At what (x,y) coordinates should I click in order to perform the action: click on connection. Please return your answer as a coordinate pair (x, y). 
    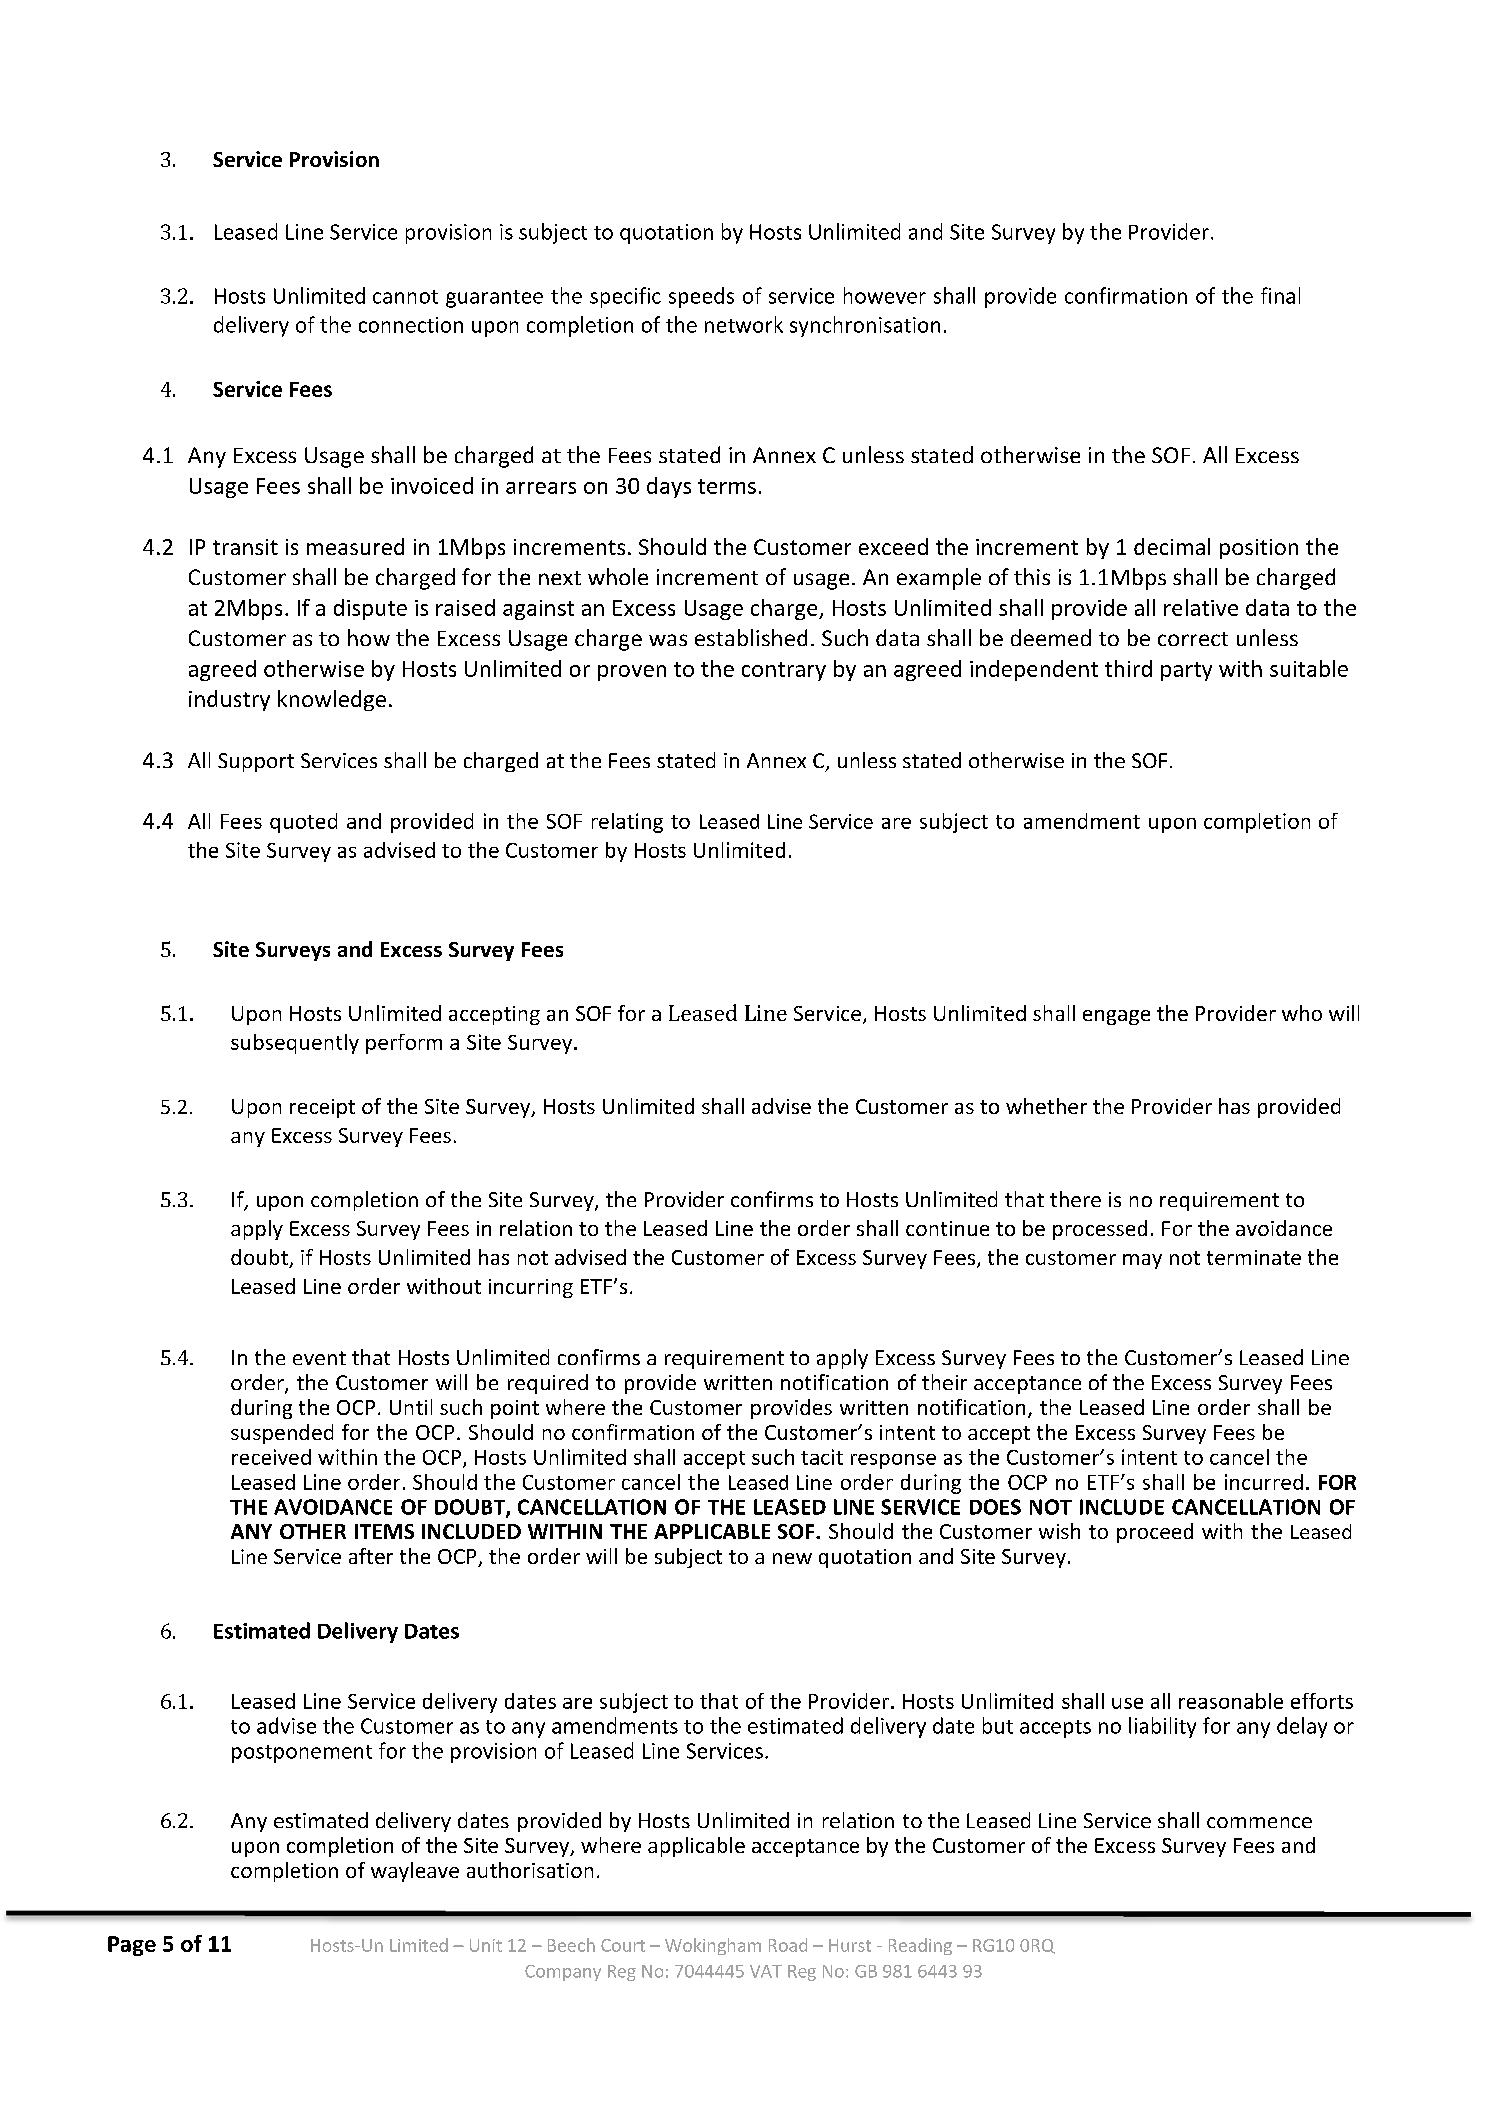
    Looking at the image, I should click on (411, 325).
